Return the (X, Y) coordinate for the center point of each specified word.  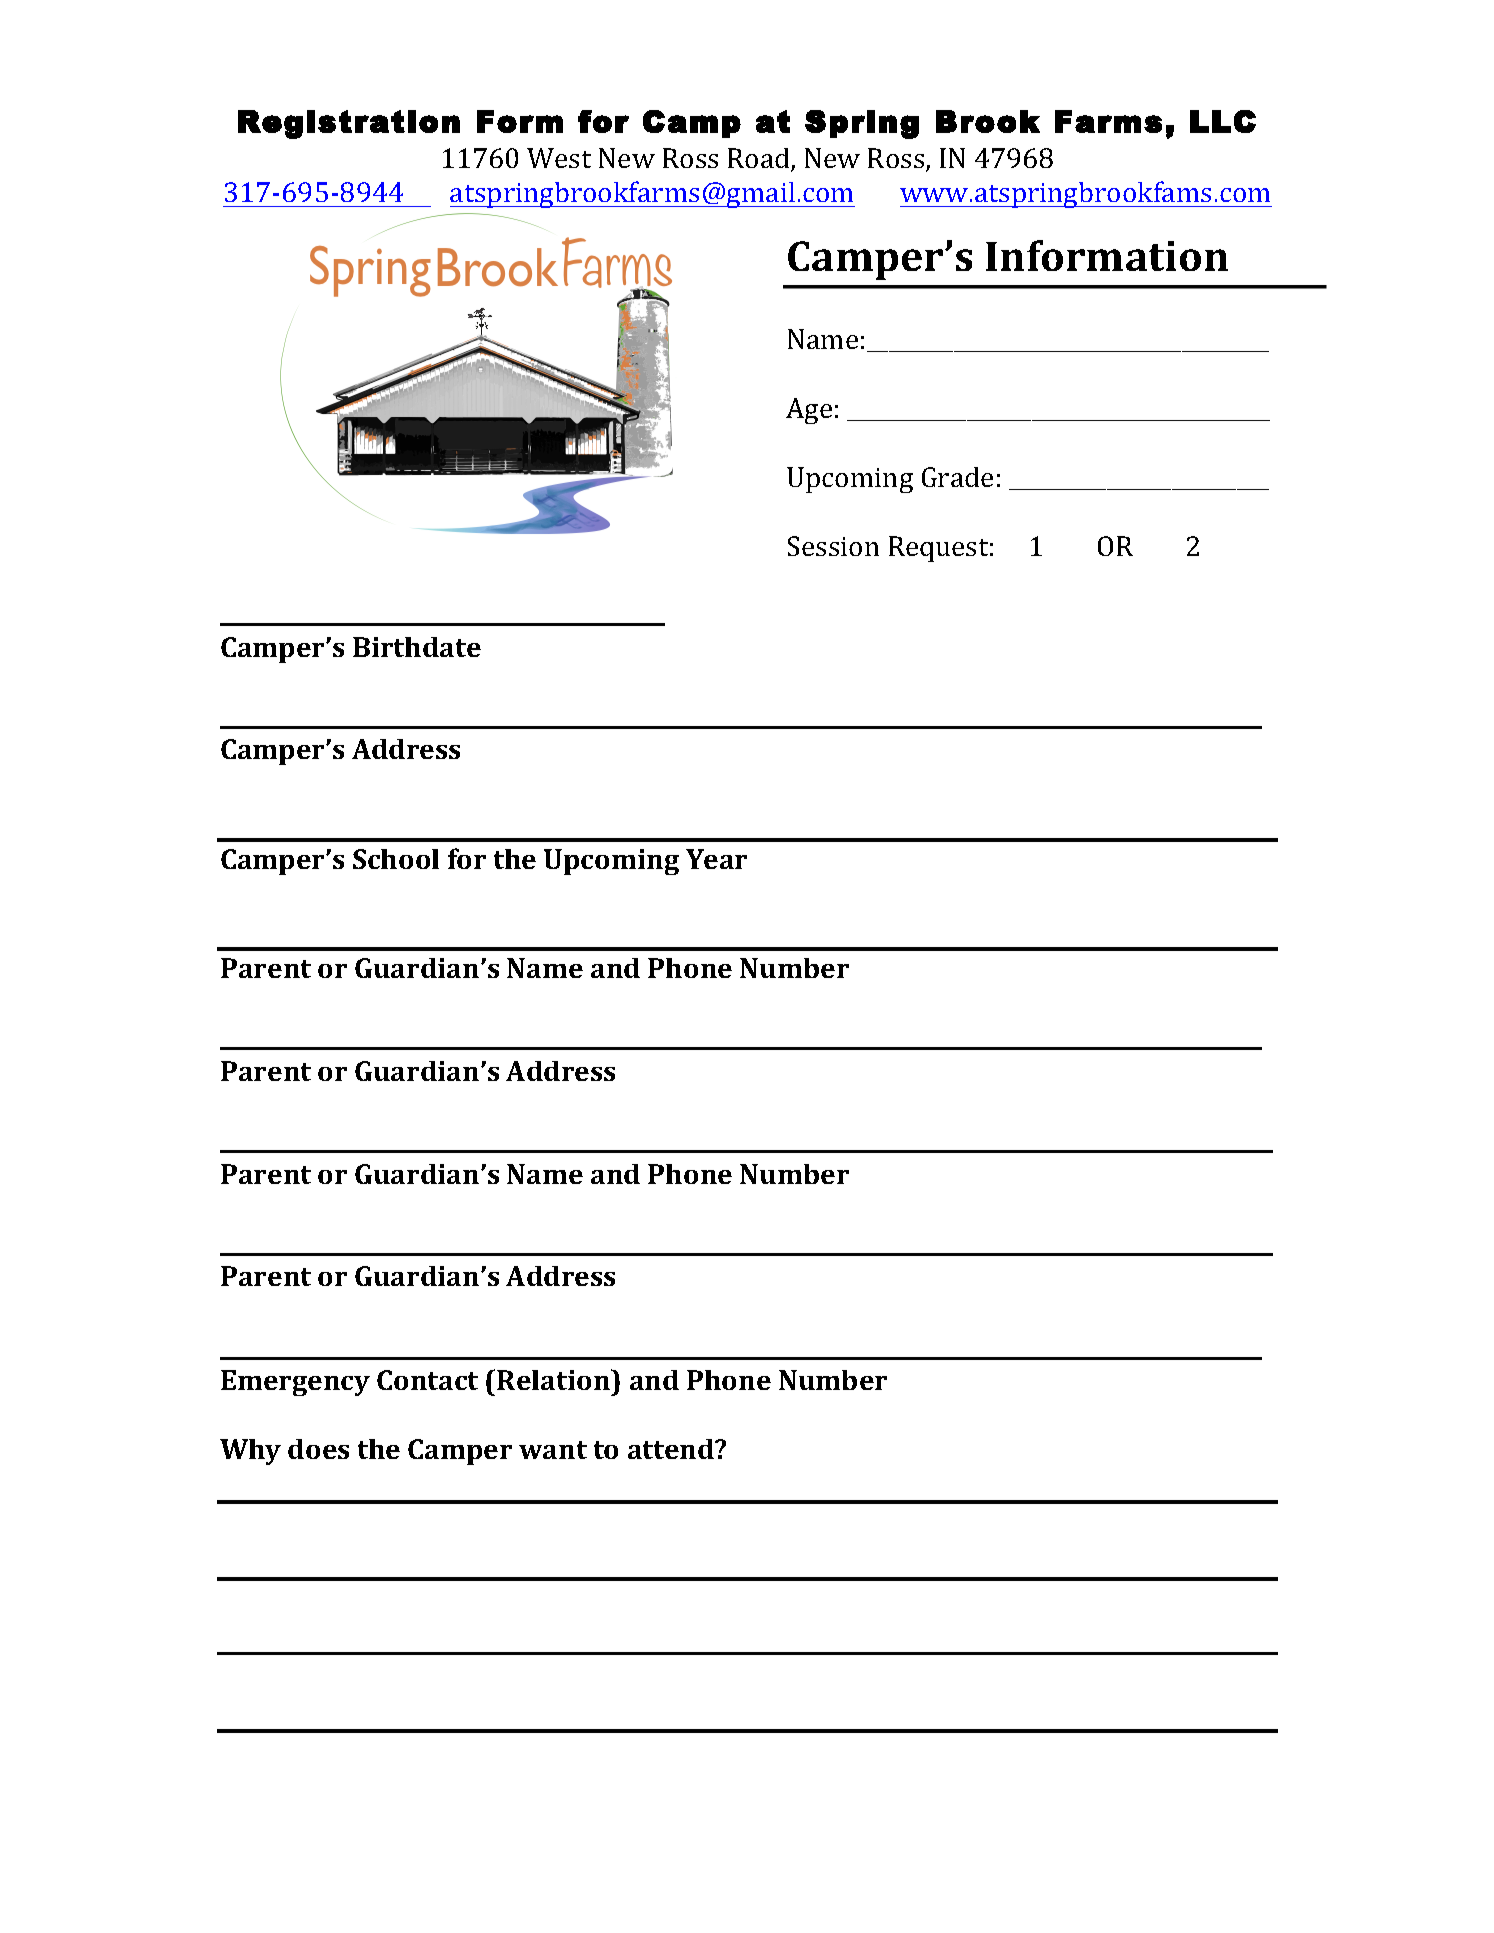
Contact (427, 1380)
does (318, 1449)
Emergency (295, 1383)
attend (672, 1449)
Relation (554, 1379)
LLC (1223, 121)
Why (250, 1452)
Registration (349, 124)
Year (716, 859)
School (396, 859)
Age (809, 411)
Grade (957, 477)
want (553, 1450)
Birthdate (417, 647)
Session (833, 546)
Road (760, 159)
